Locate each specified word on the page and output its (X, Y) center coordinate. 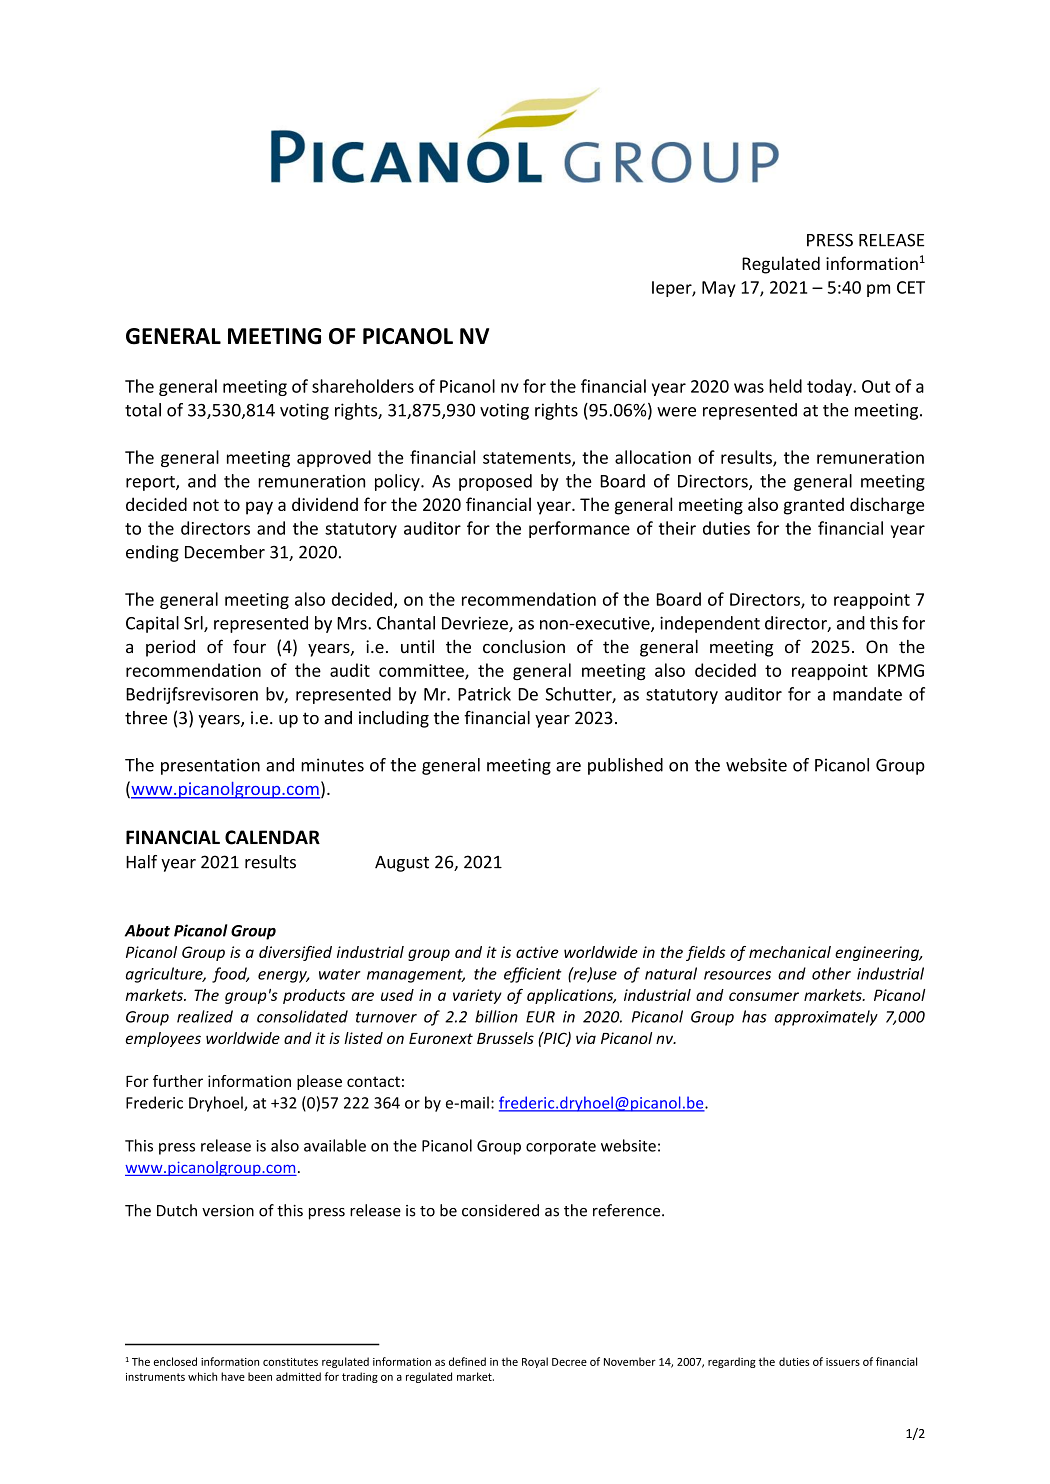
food (230, 975)
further (178, 1081)
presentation (210, 766)
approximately (826, 1018)
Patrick (484, 694)
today (830, 387)
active (537, 952)
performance (579, 529)
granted (814, 506)
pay (259, 508)
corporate (561, 1148)
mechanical (790, 952)
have (233, 1376)
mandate (867, 694)
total (143, 410)
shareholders (363, 386)
